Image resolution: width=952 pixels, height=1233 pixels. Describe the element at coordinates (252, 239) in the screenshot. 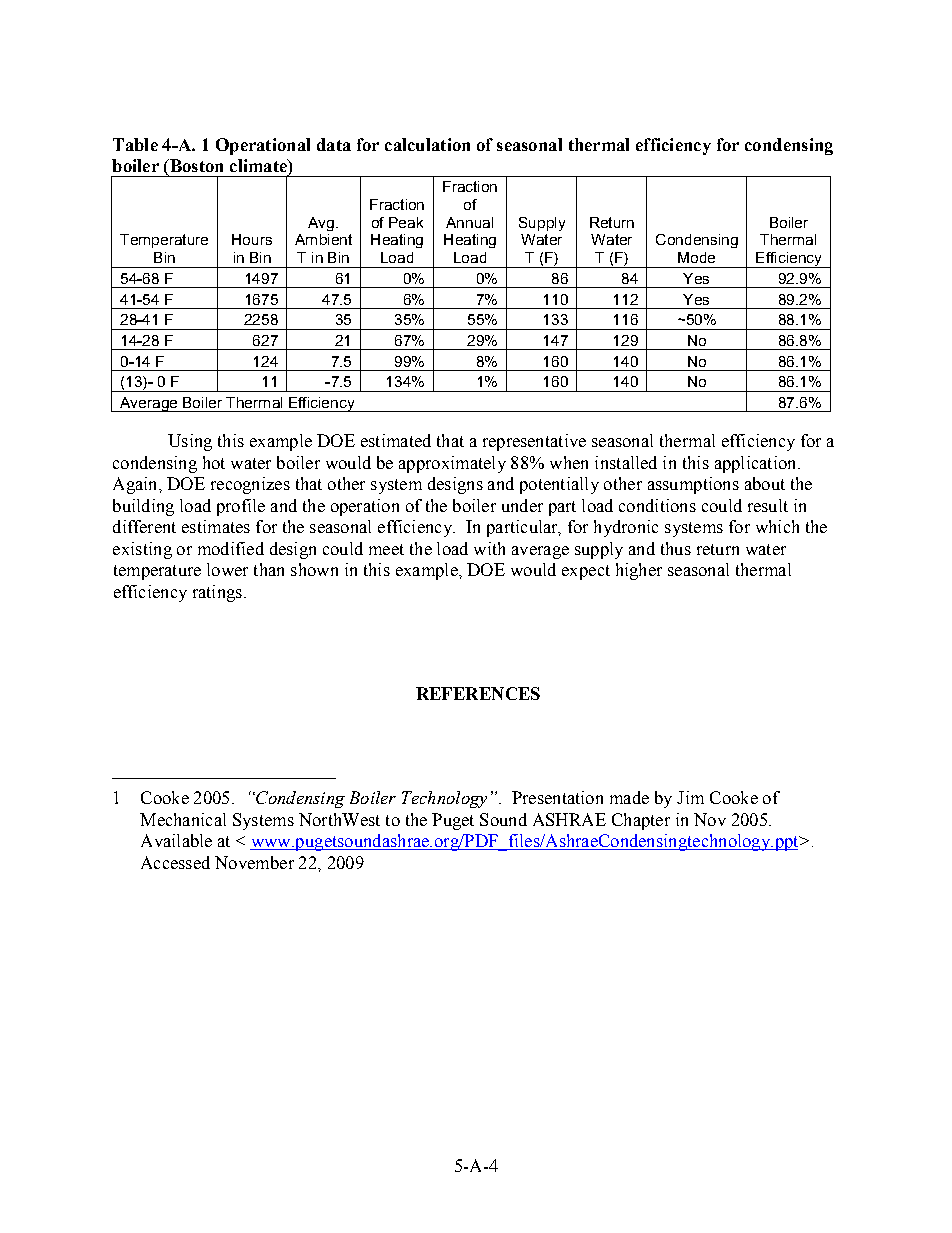

I see `Hours` at that location.
